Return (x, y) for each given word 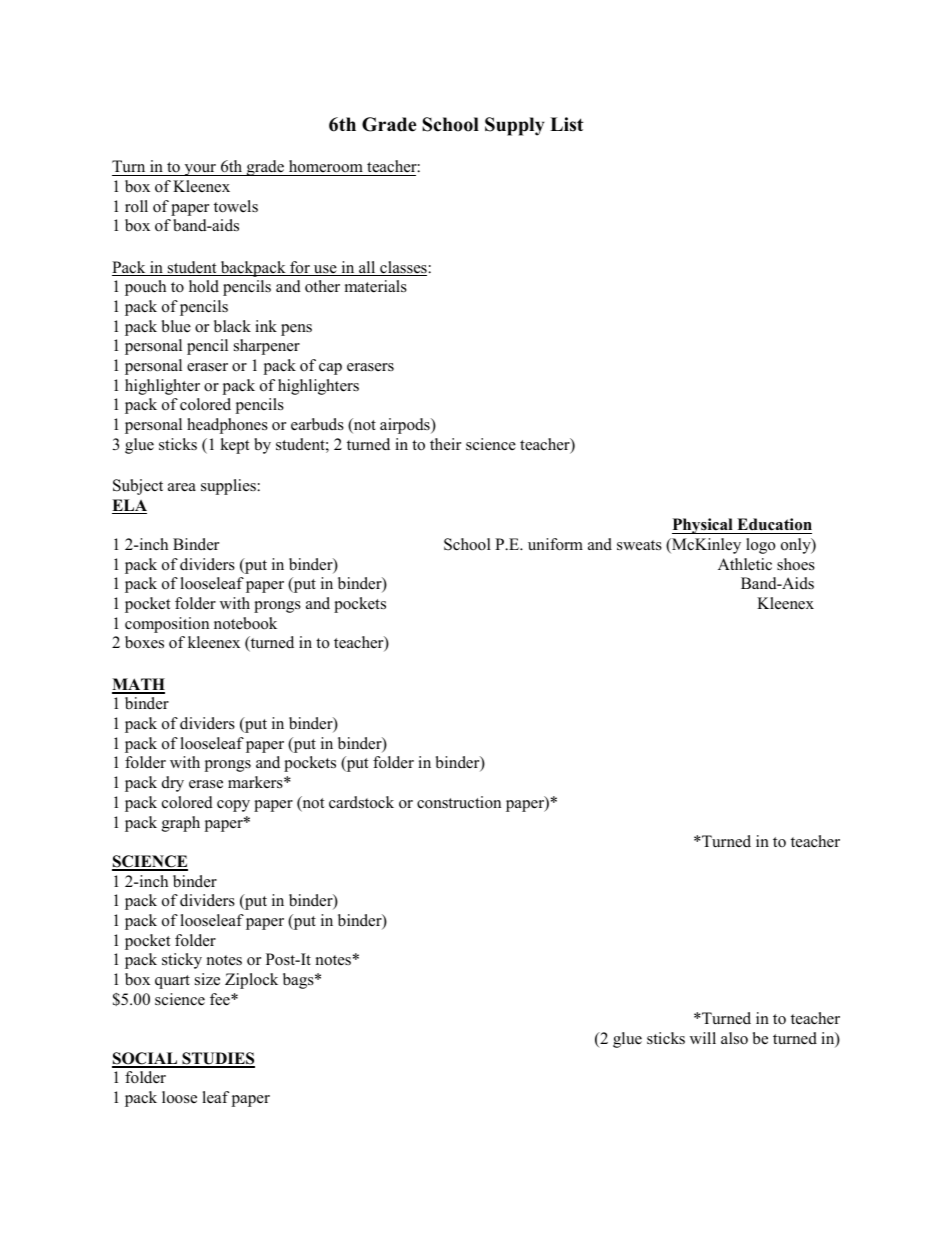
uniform (555, 544)
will (703, 1038)
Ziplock (251, 981)
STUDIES (217, 1059)
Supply (515, 126)
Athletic (745, 564)
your (200, 170)
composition (167, 625)
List (567, 124)
